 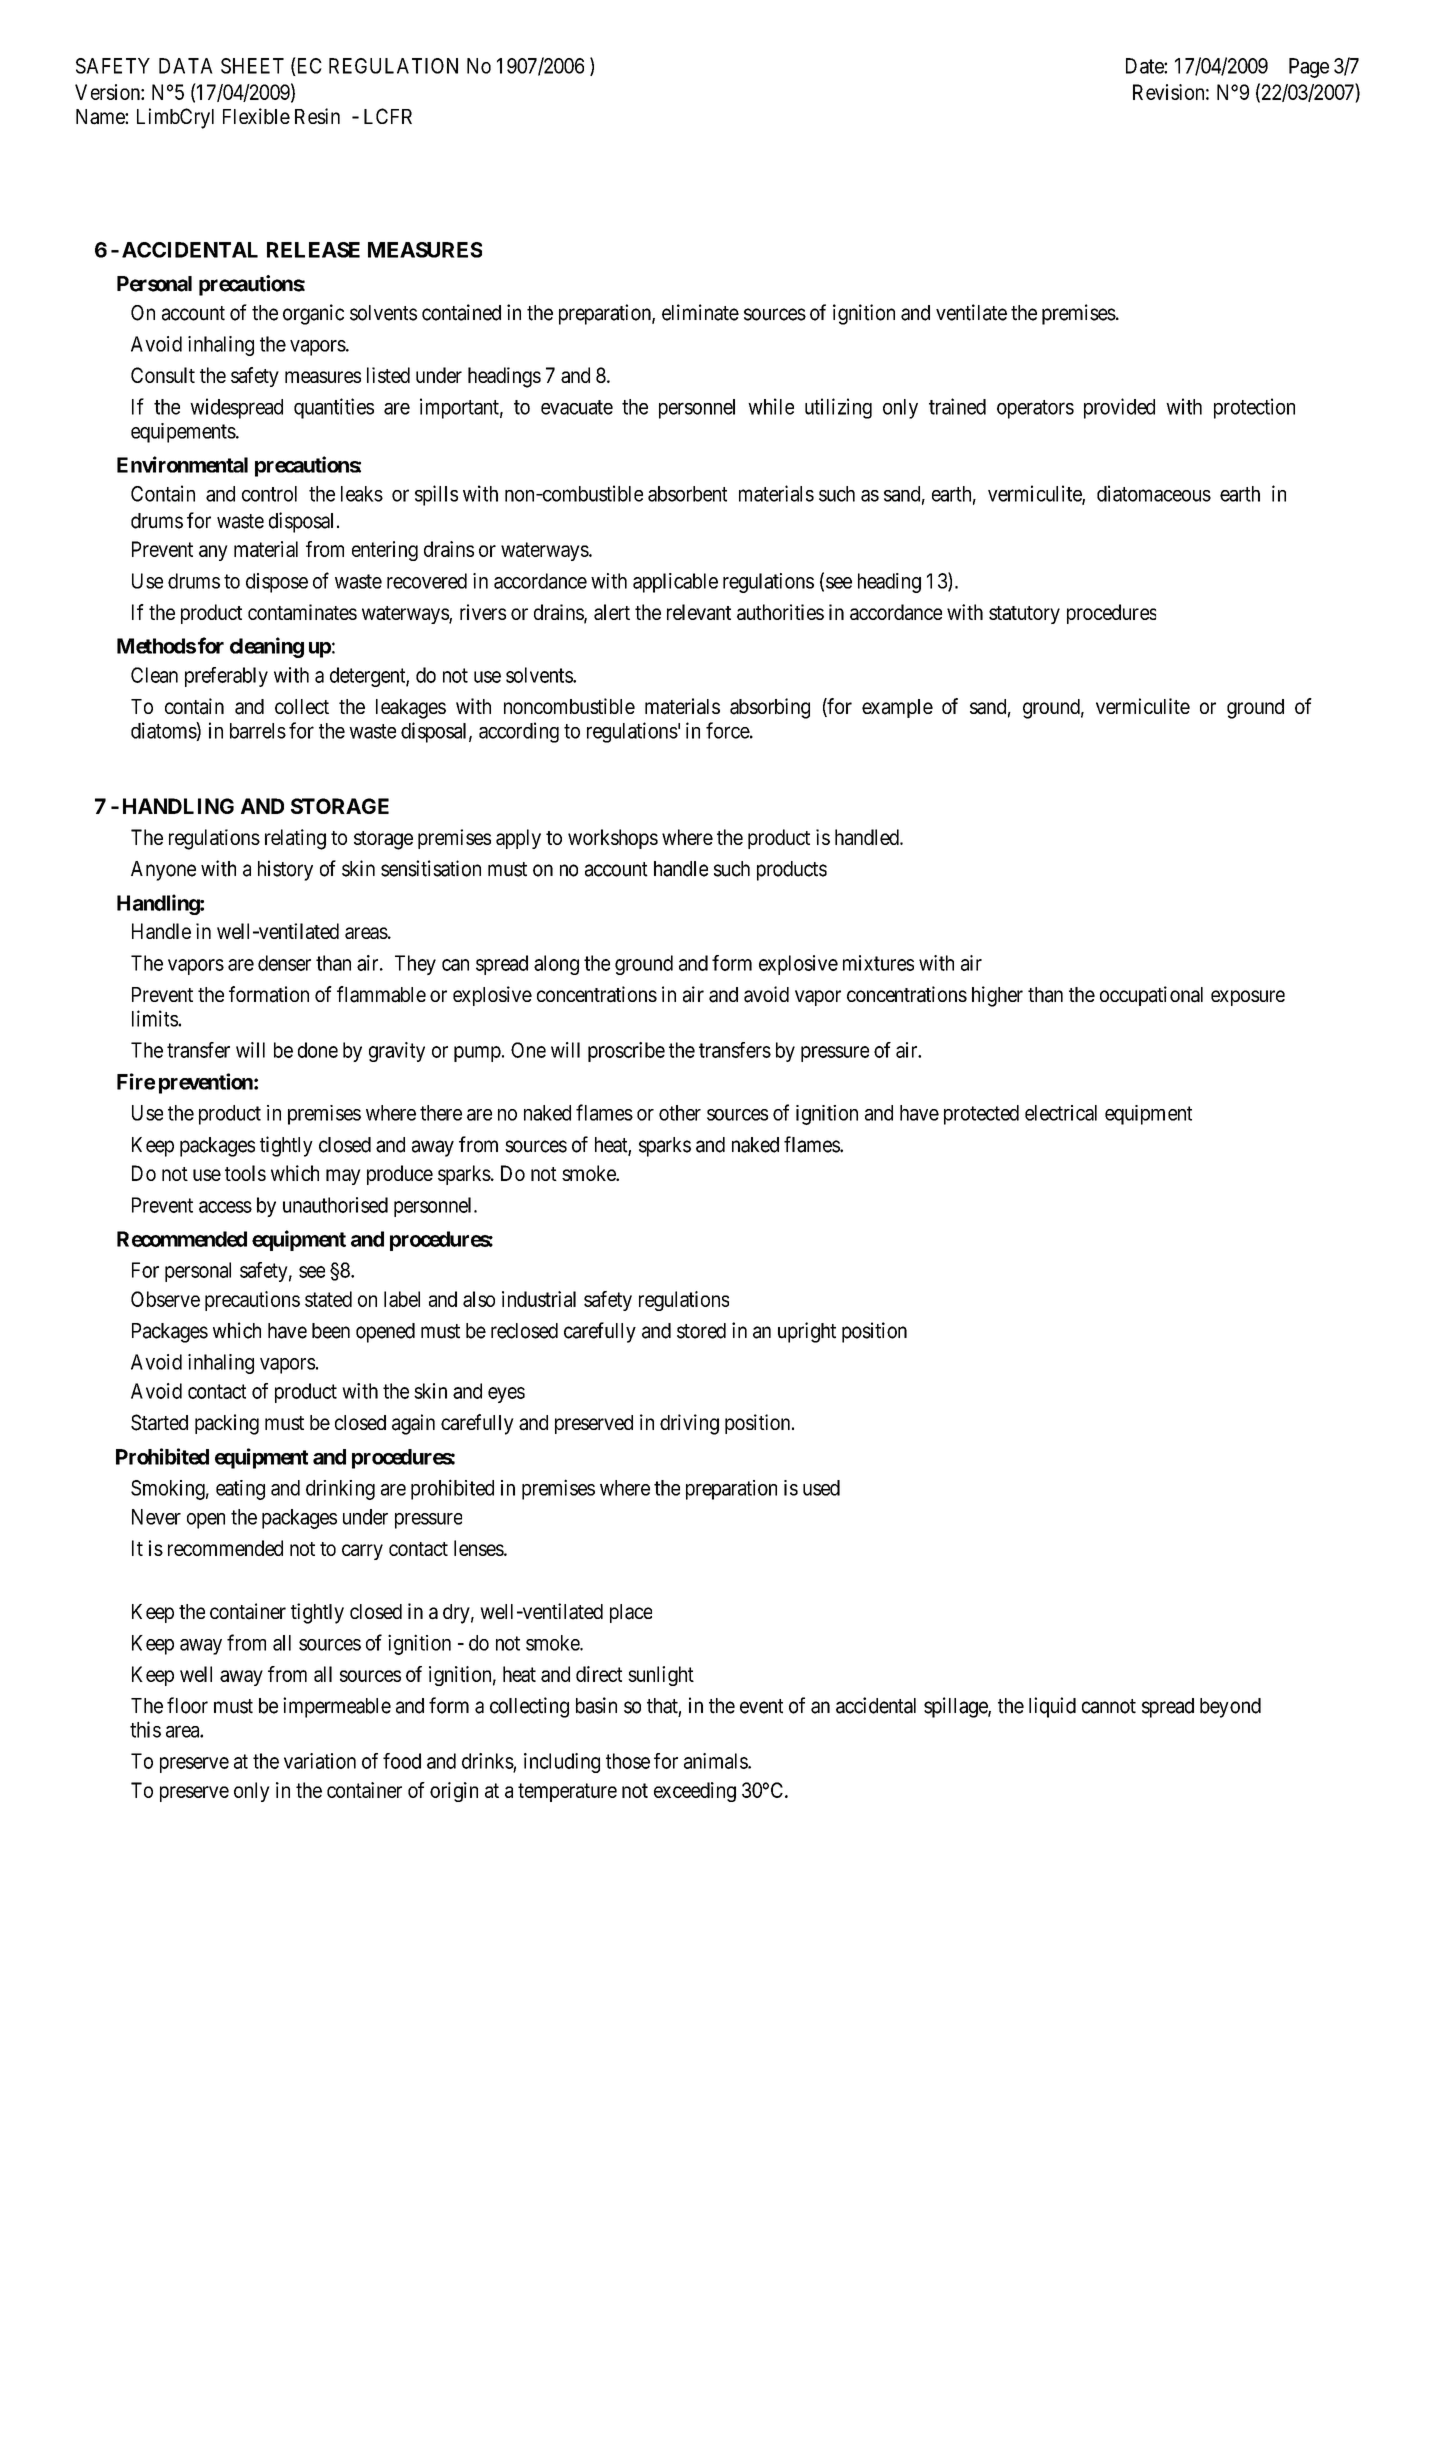 I want to click on denser, so click(x=284, y=963).
